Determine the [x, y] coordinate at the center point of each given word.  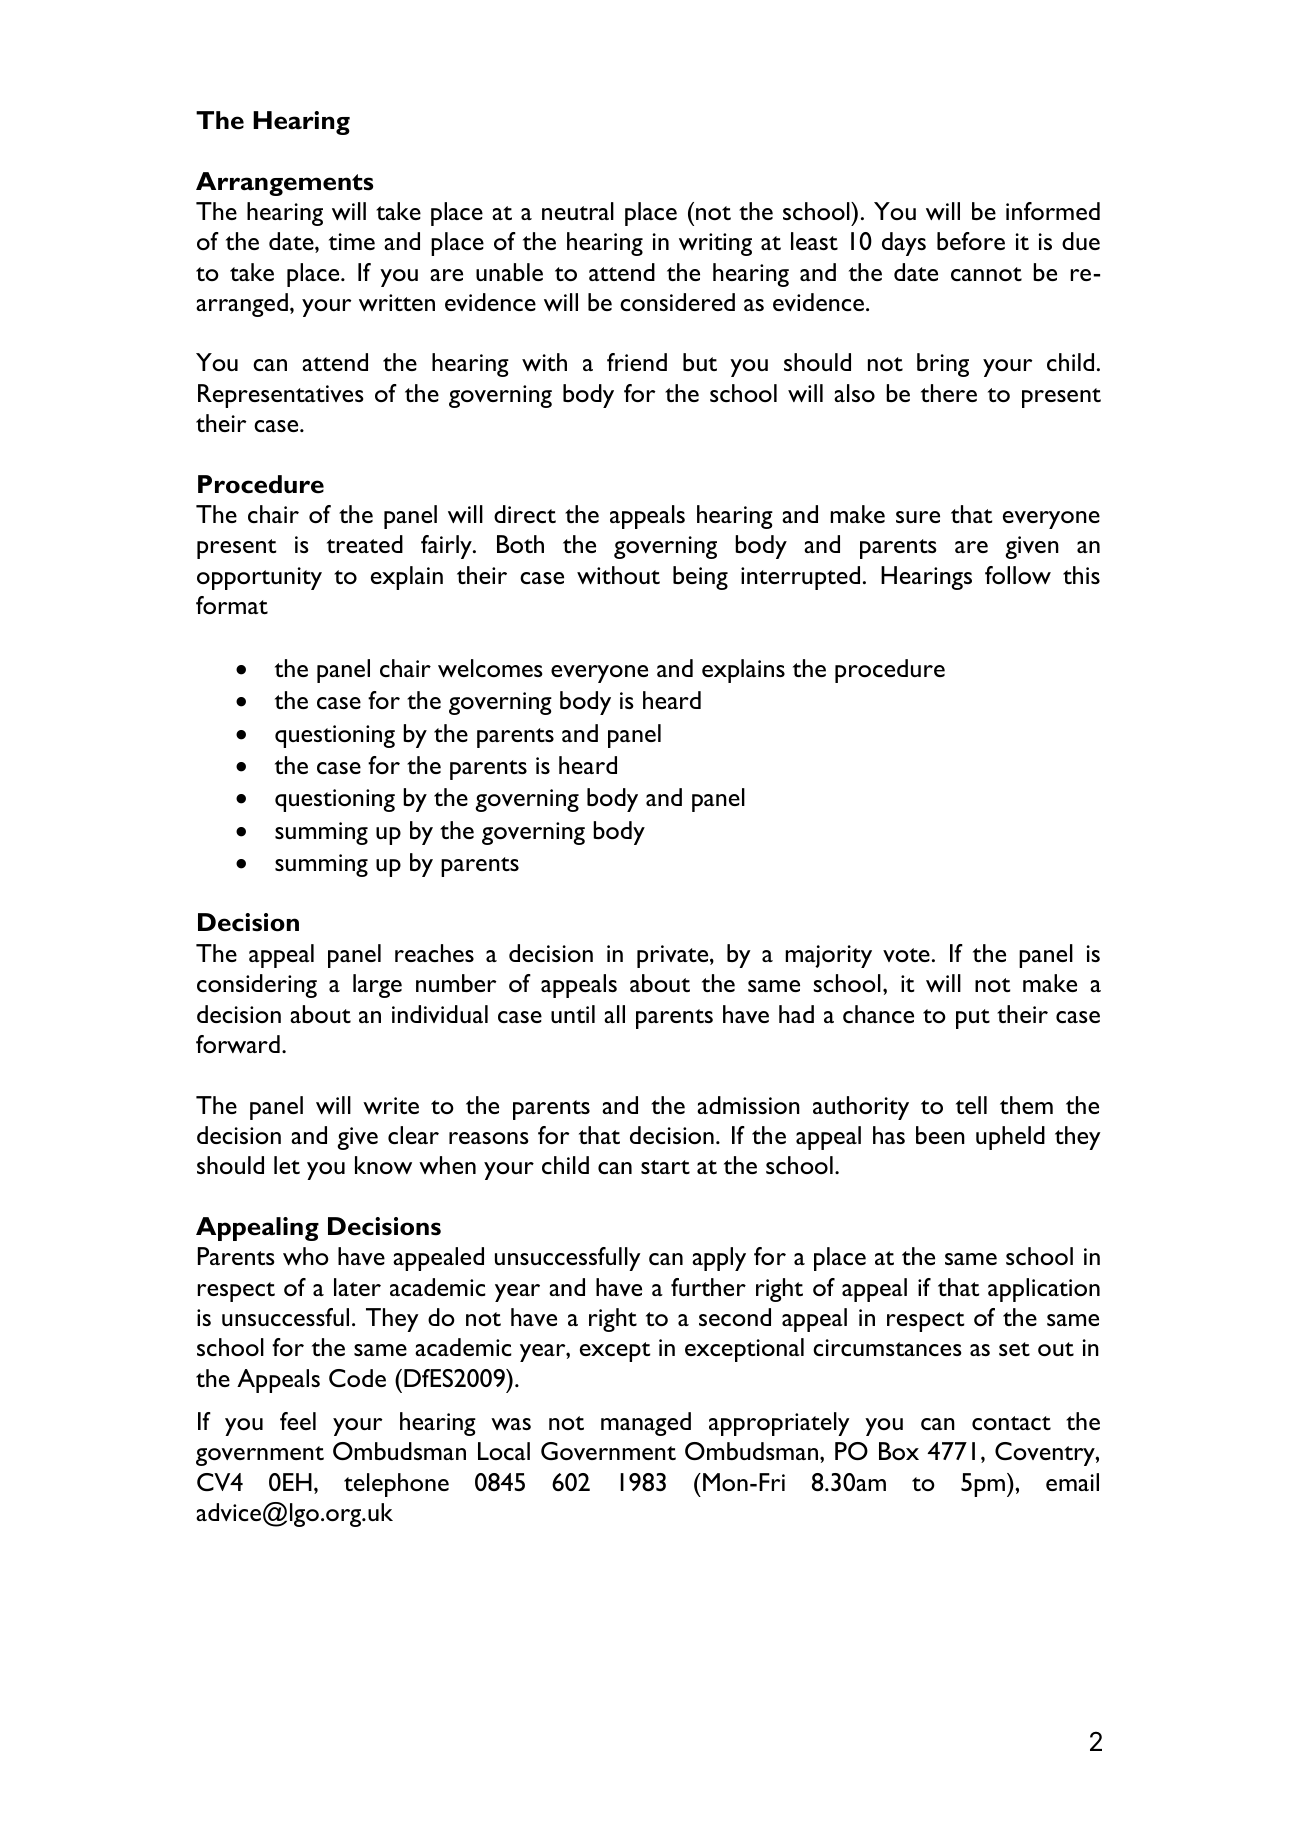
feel [298, 1421]
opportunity [259, 578]
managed [646, 1424]
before [971, 241]
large [377, 986]
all [614, 1014]
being [700, 578]
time [352, 241]
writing [715, 244]
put [973, 1019]
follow [1018, 575]
